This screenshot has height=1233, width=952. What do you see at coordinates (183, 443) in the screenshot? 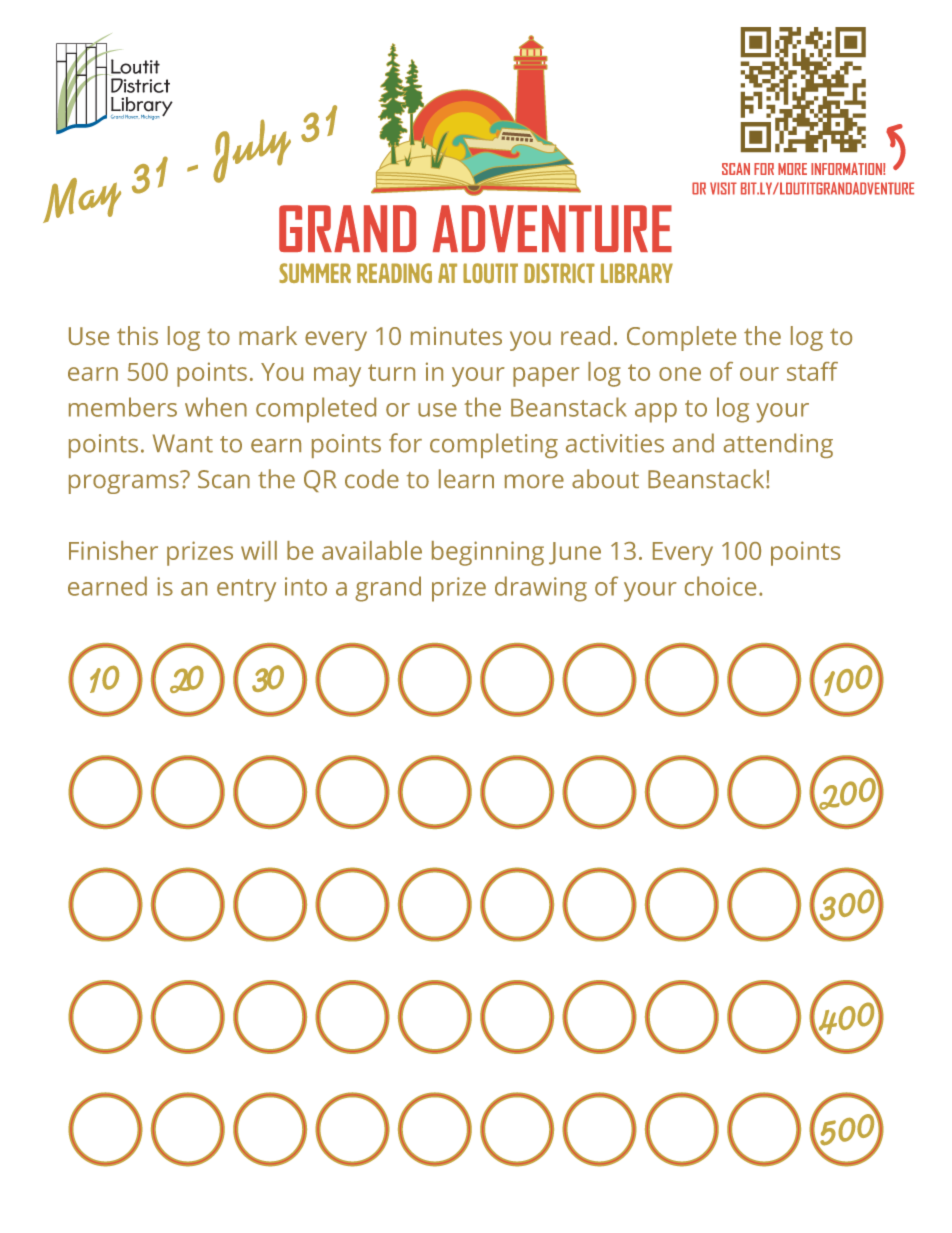
I see `Want` at bounding box center [183, 443].
